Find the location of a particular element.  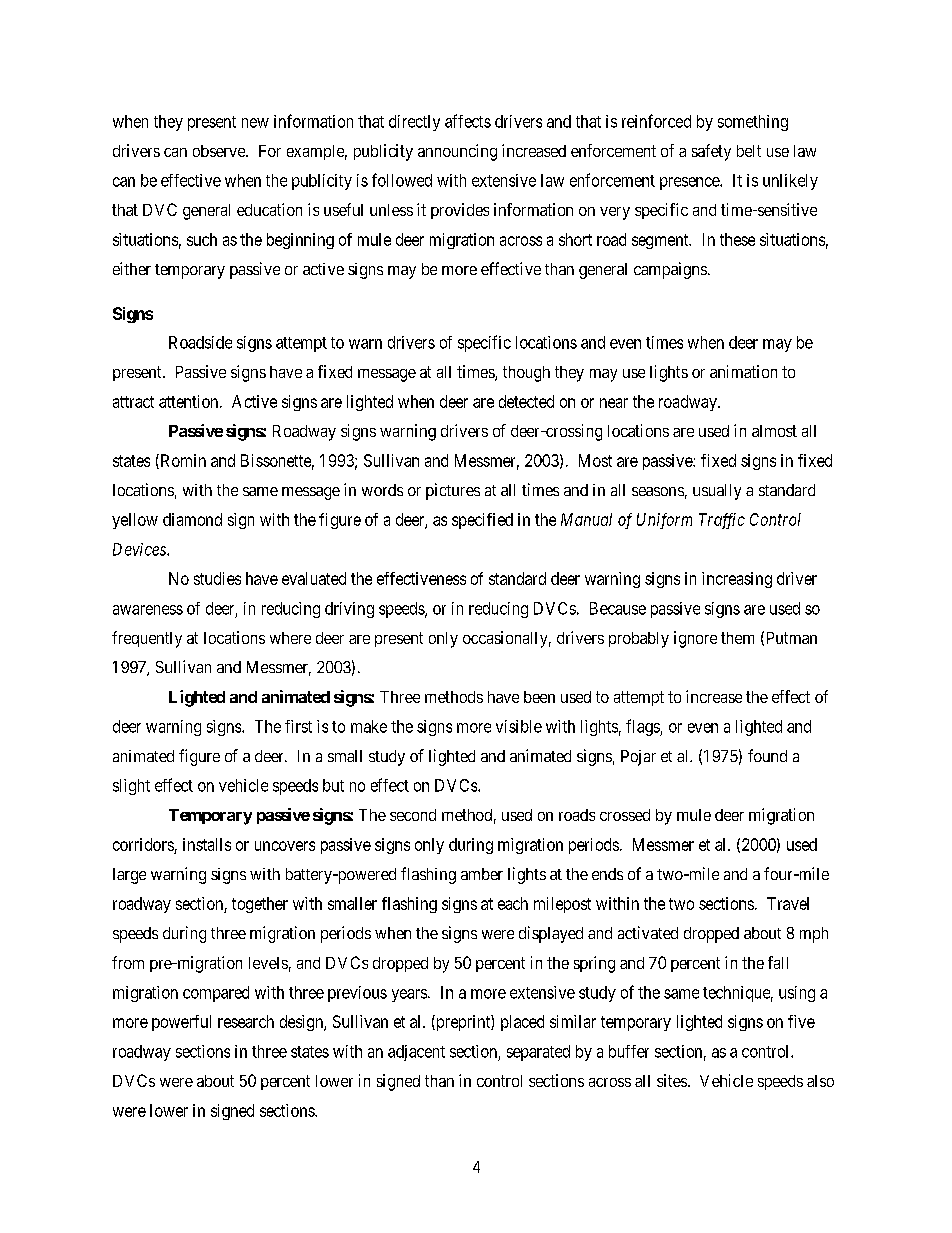

increasing is located at coordinates (737, 580).
